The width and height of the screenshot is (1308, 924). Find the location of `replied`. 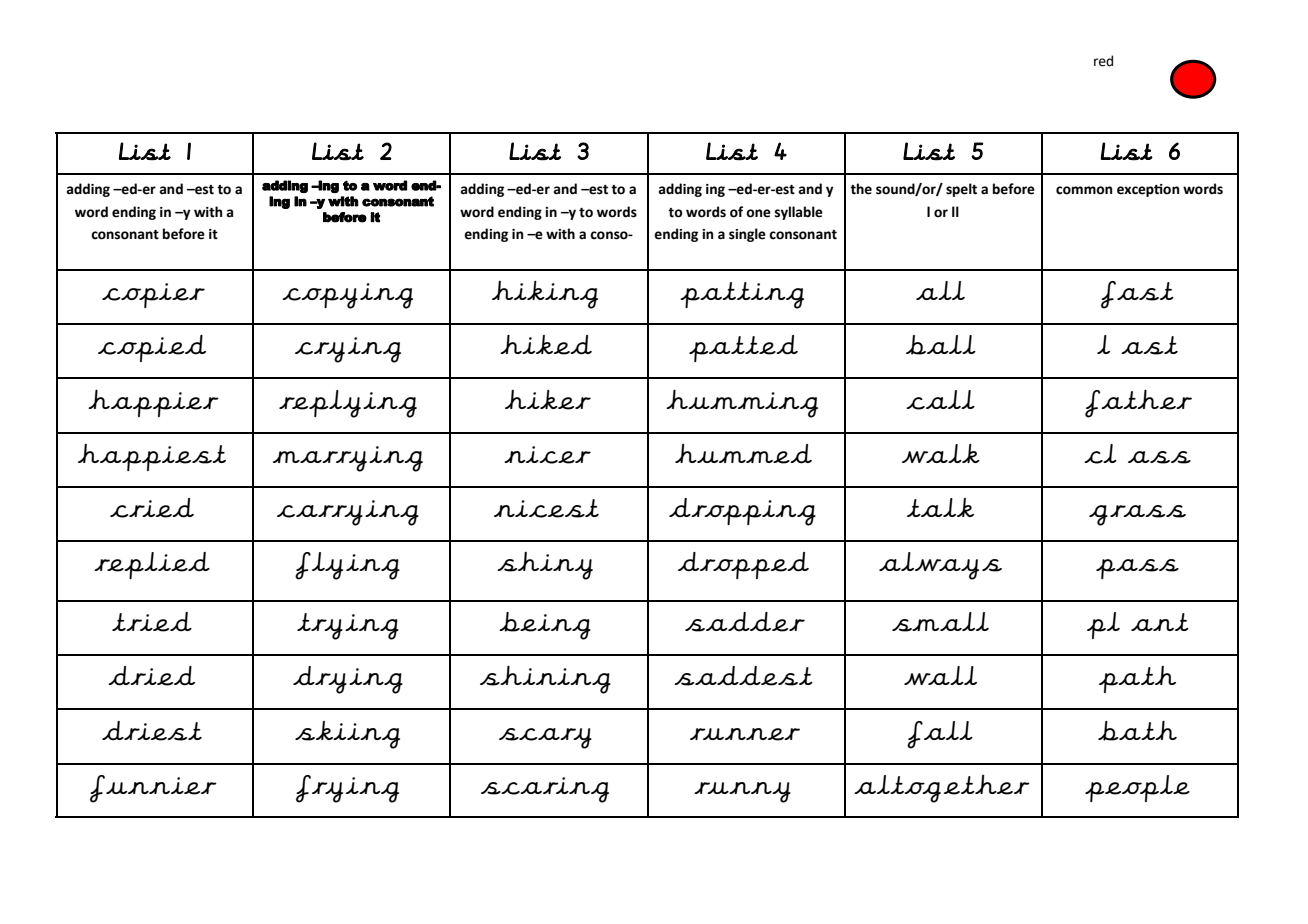

replied is located at coordinates (152, 565).
